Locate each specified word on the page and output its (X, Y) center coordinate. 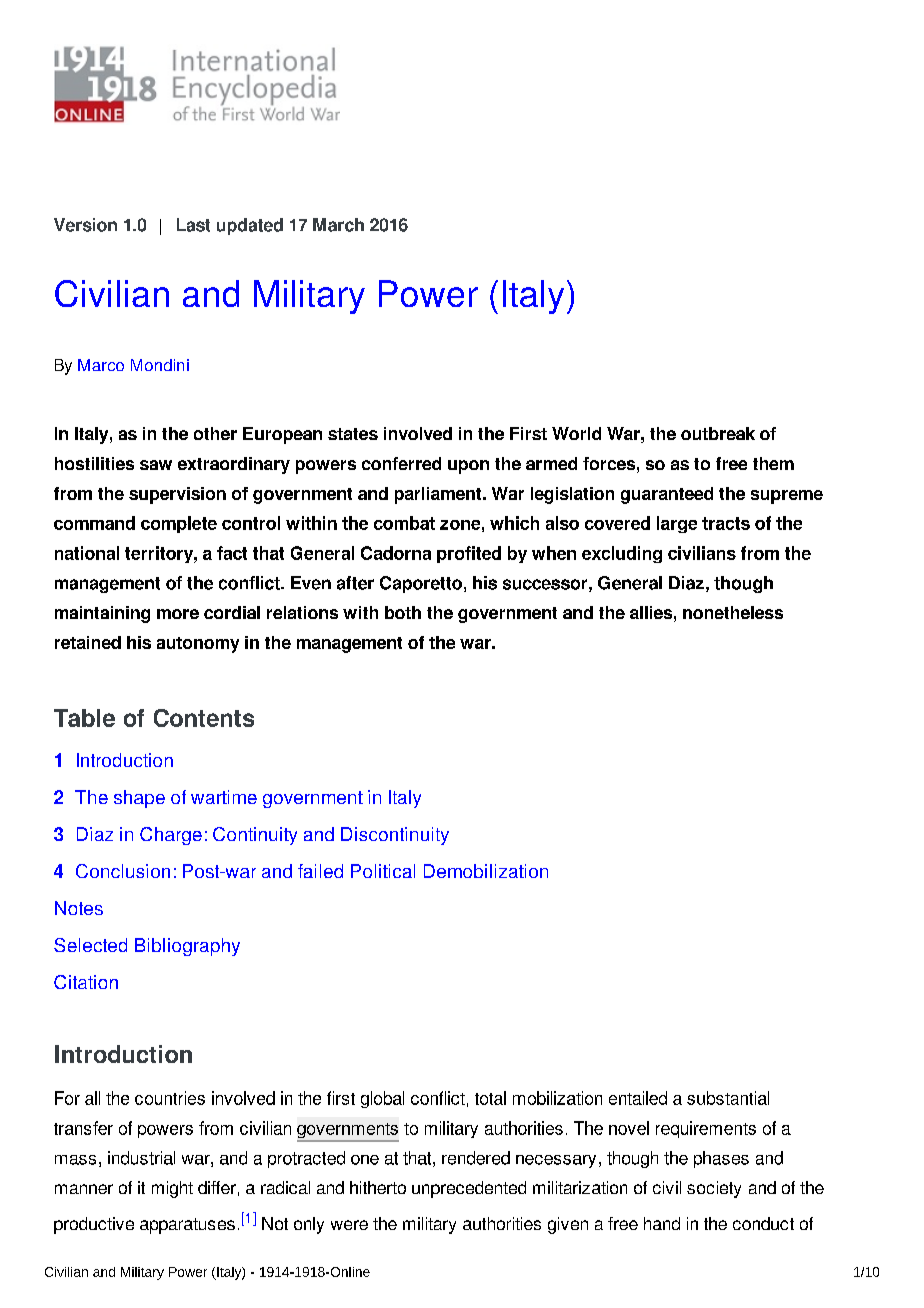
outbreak (718, 433)
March (338, 225)
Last (193, 225)
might (172, 1189)
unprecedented (469, 1189)
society (714, 1189)
